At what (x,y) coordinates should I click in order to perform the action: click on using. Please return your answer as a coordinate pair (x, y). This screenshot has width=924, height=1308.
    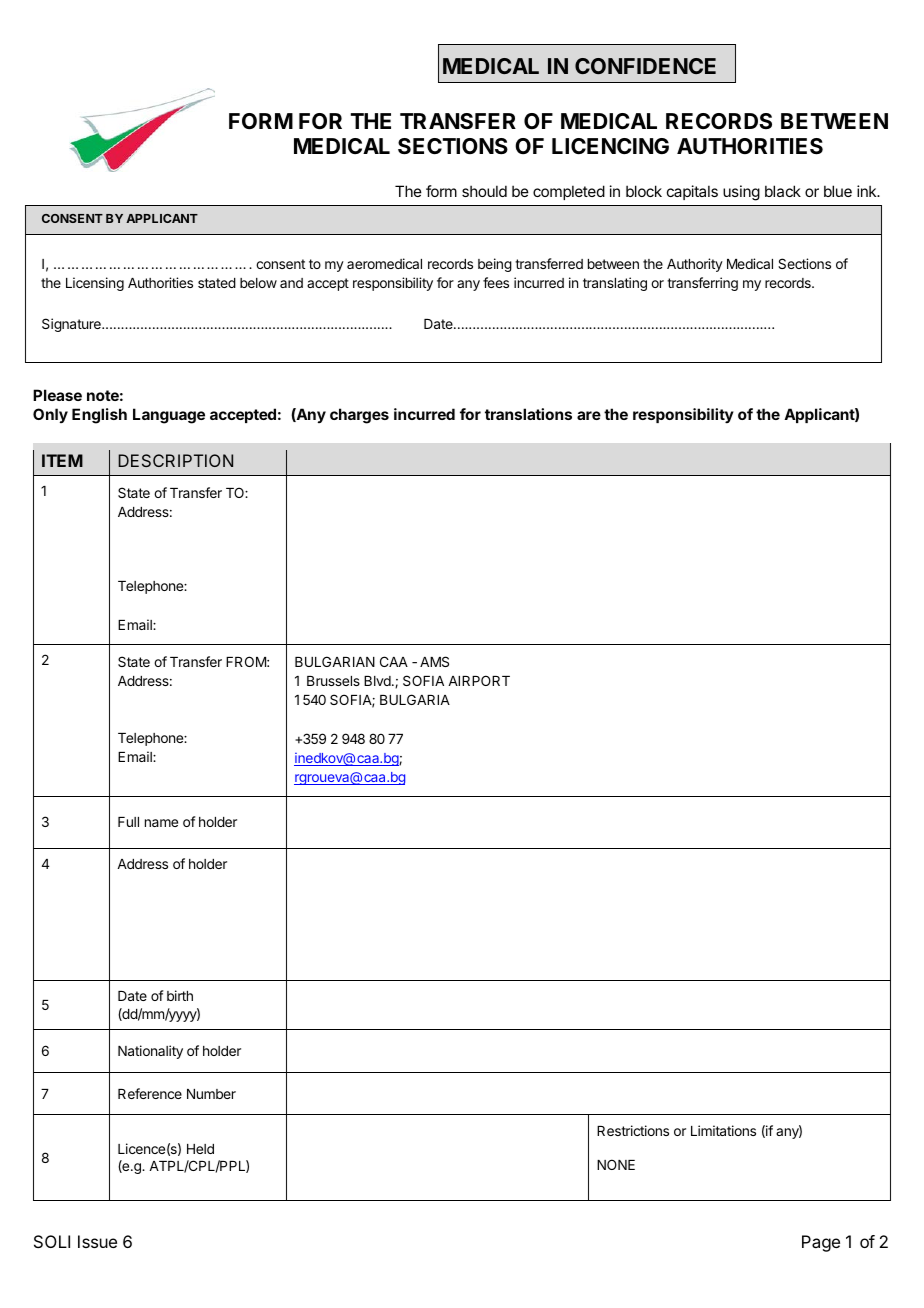
    Looking at the image, I should click on (741, 193).
